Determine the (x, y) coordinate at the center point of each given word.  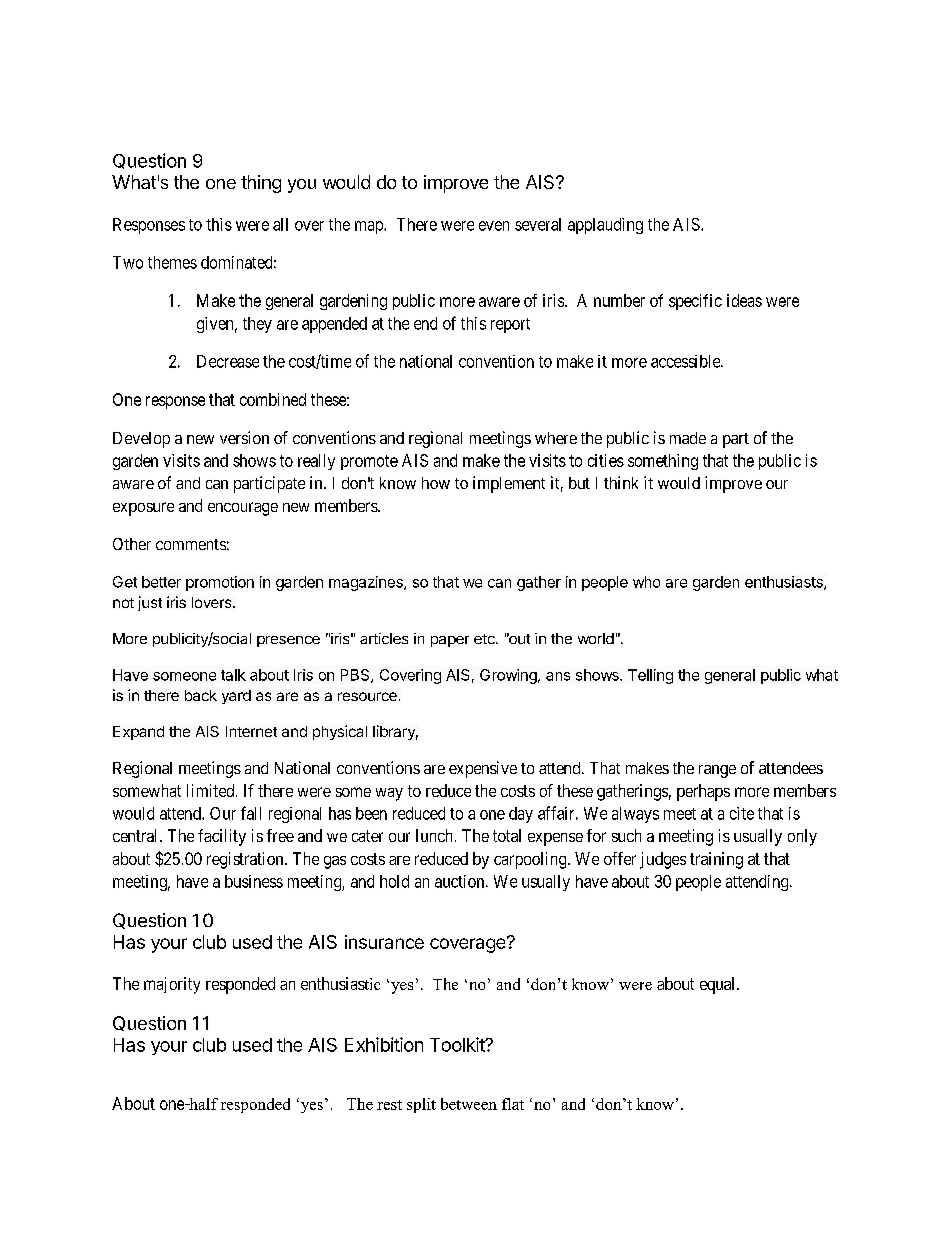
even (494, 226)
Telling (650, 676)
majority (172, 985)
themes (172, 262)
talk (233, 675)
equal (719, 985)
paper (450, 641)
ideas (744, 300)
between (469, 1104)
